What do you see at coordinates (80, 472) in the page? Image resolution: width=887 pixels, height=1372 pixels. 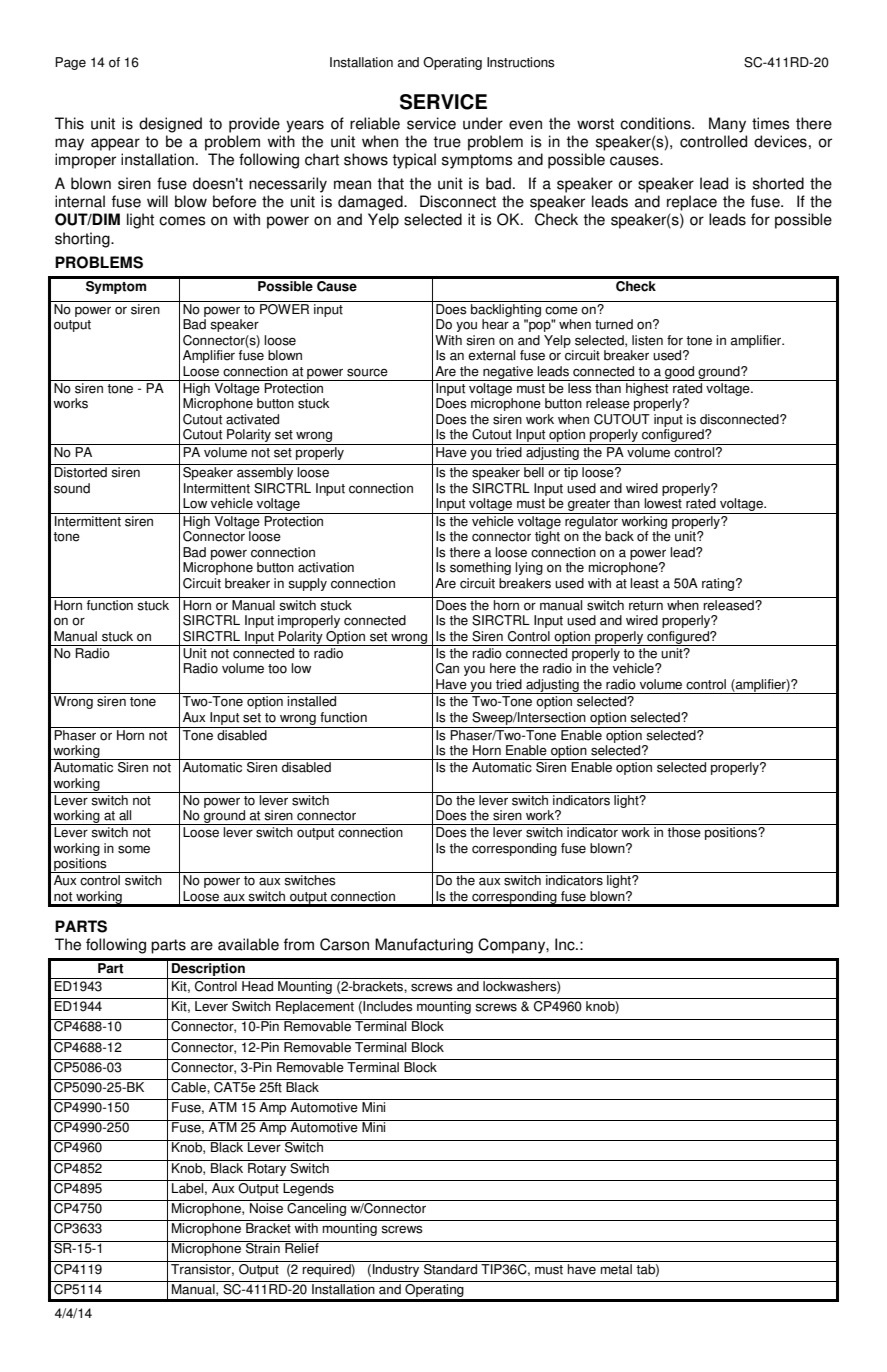 I see `Distorted` at bounding box center [80, 472].
